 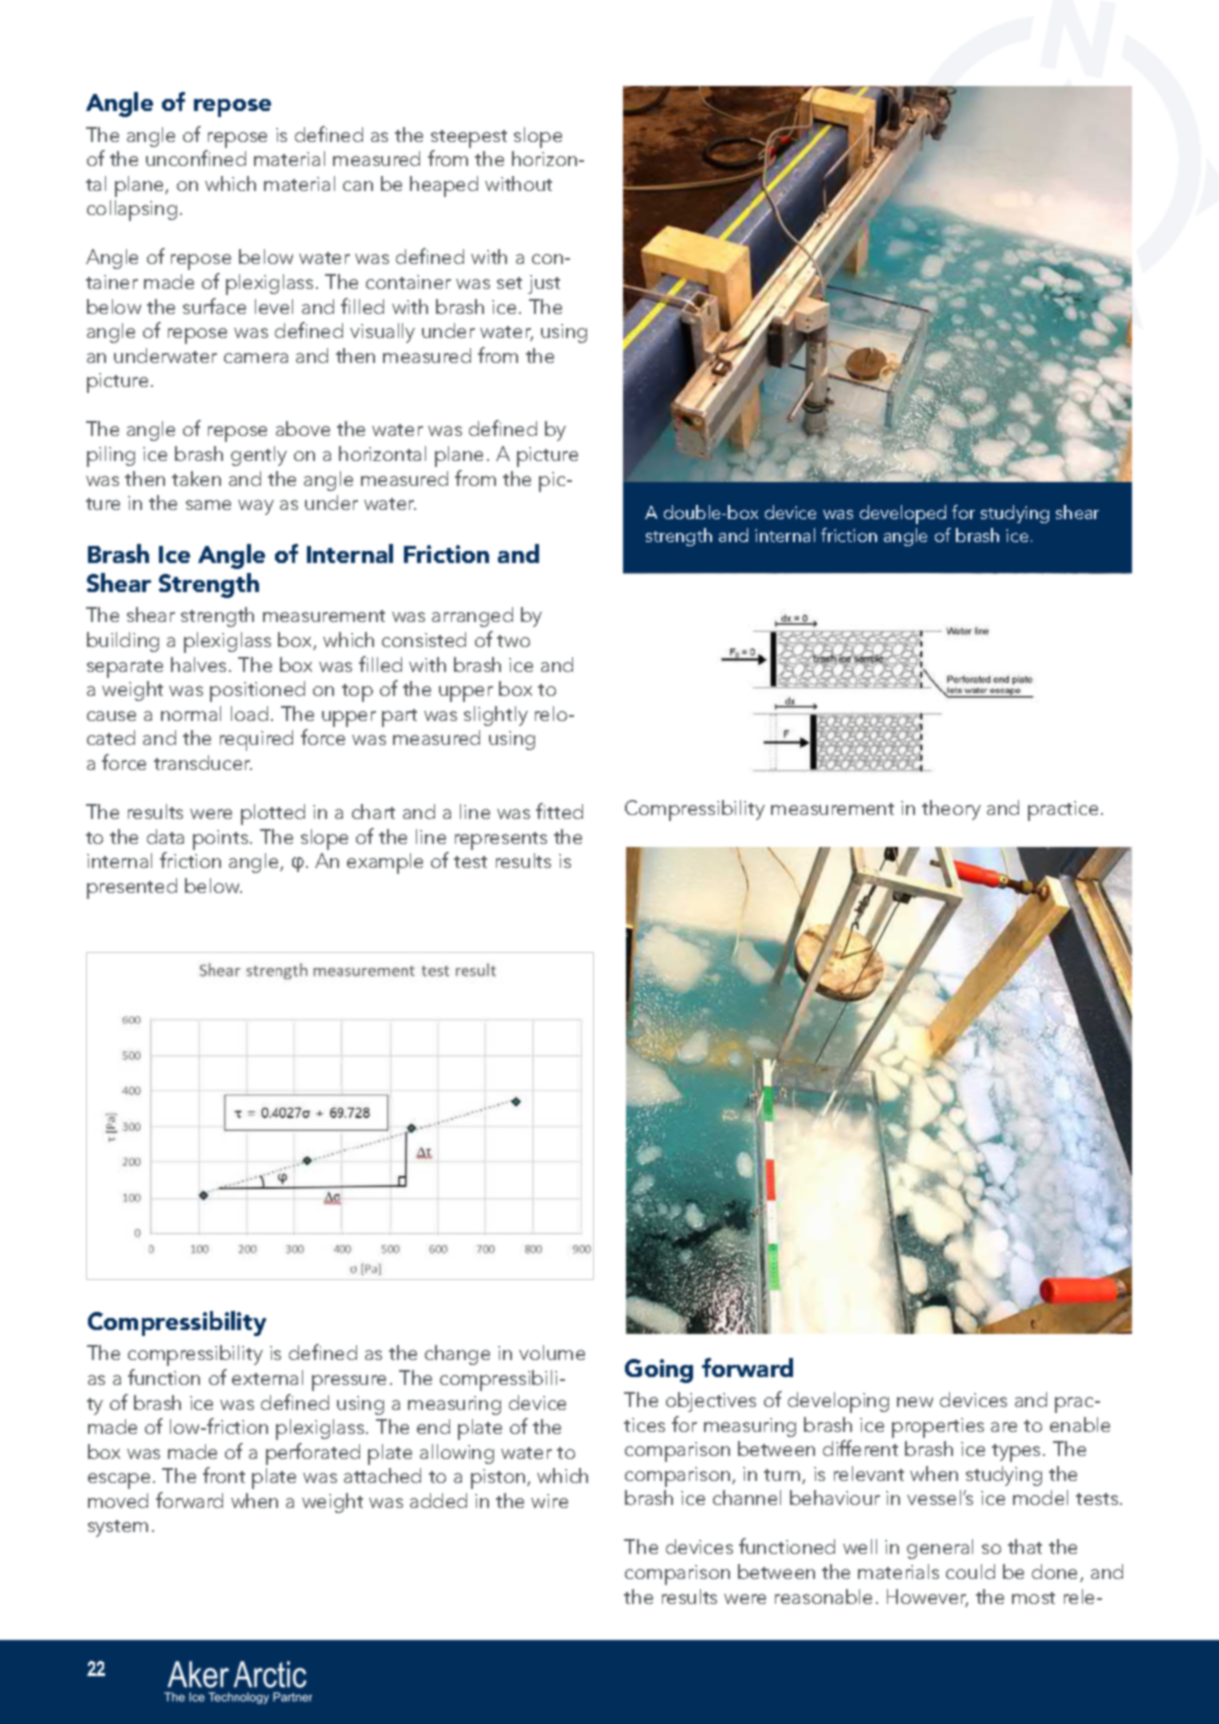 I want to click on points, so click(x=222, y=840).
